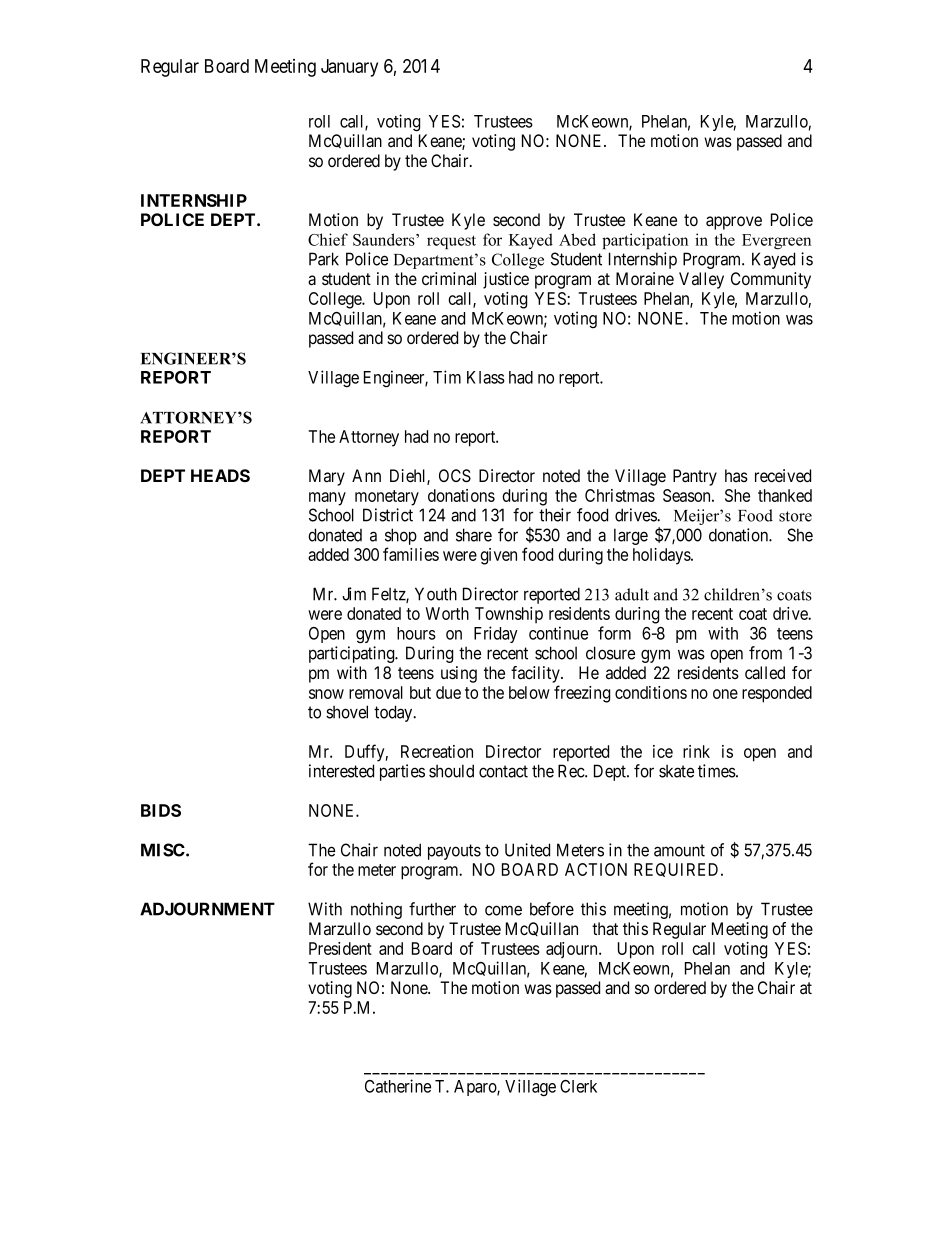  What do you see at coordinates (451, 242) in the document?
I see `request` at bounding box center [451, 242].
